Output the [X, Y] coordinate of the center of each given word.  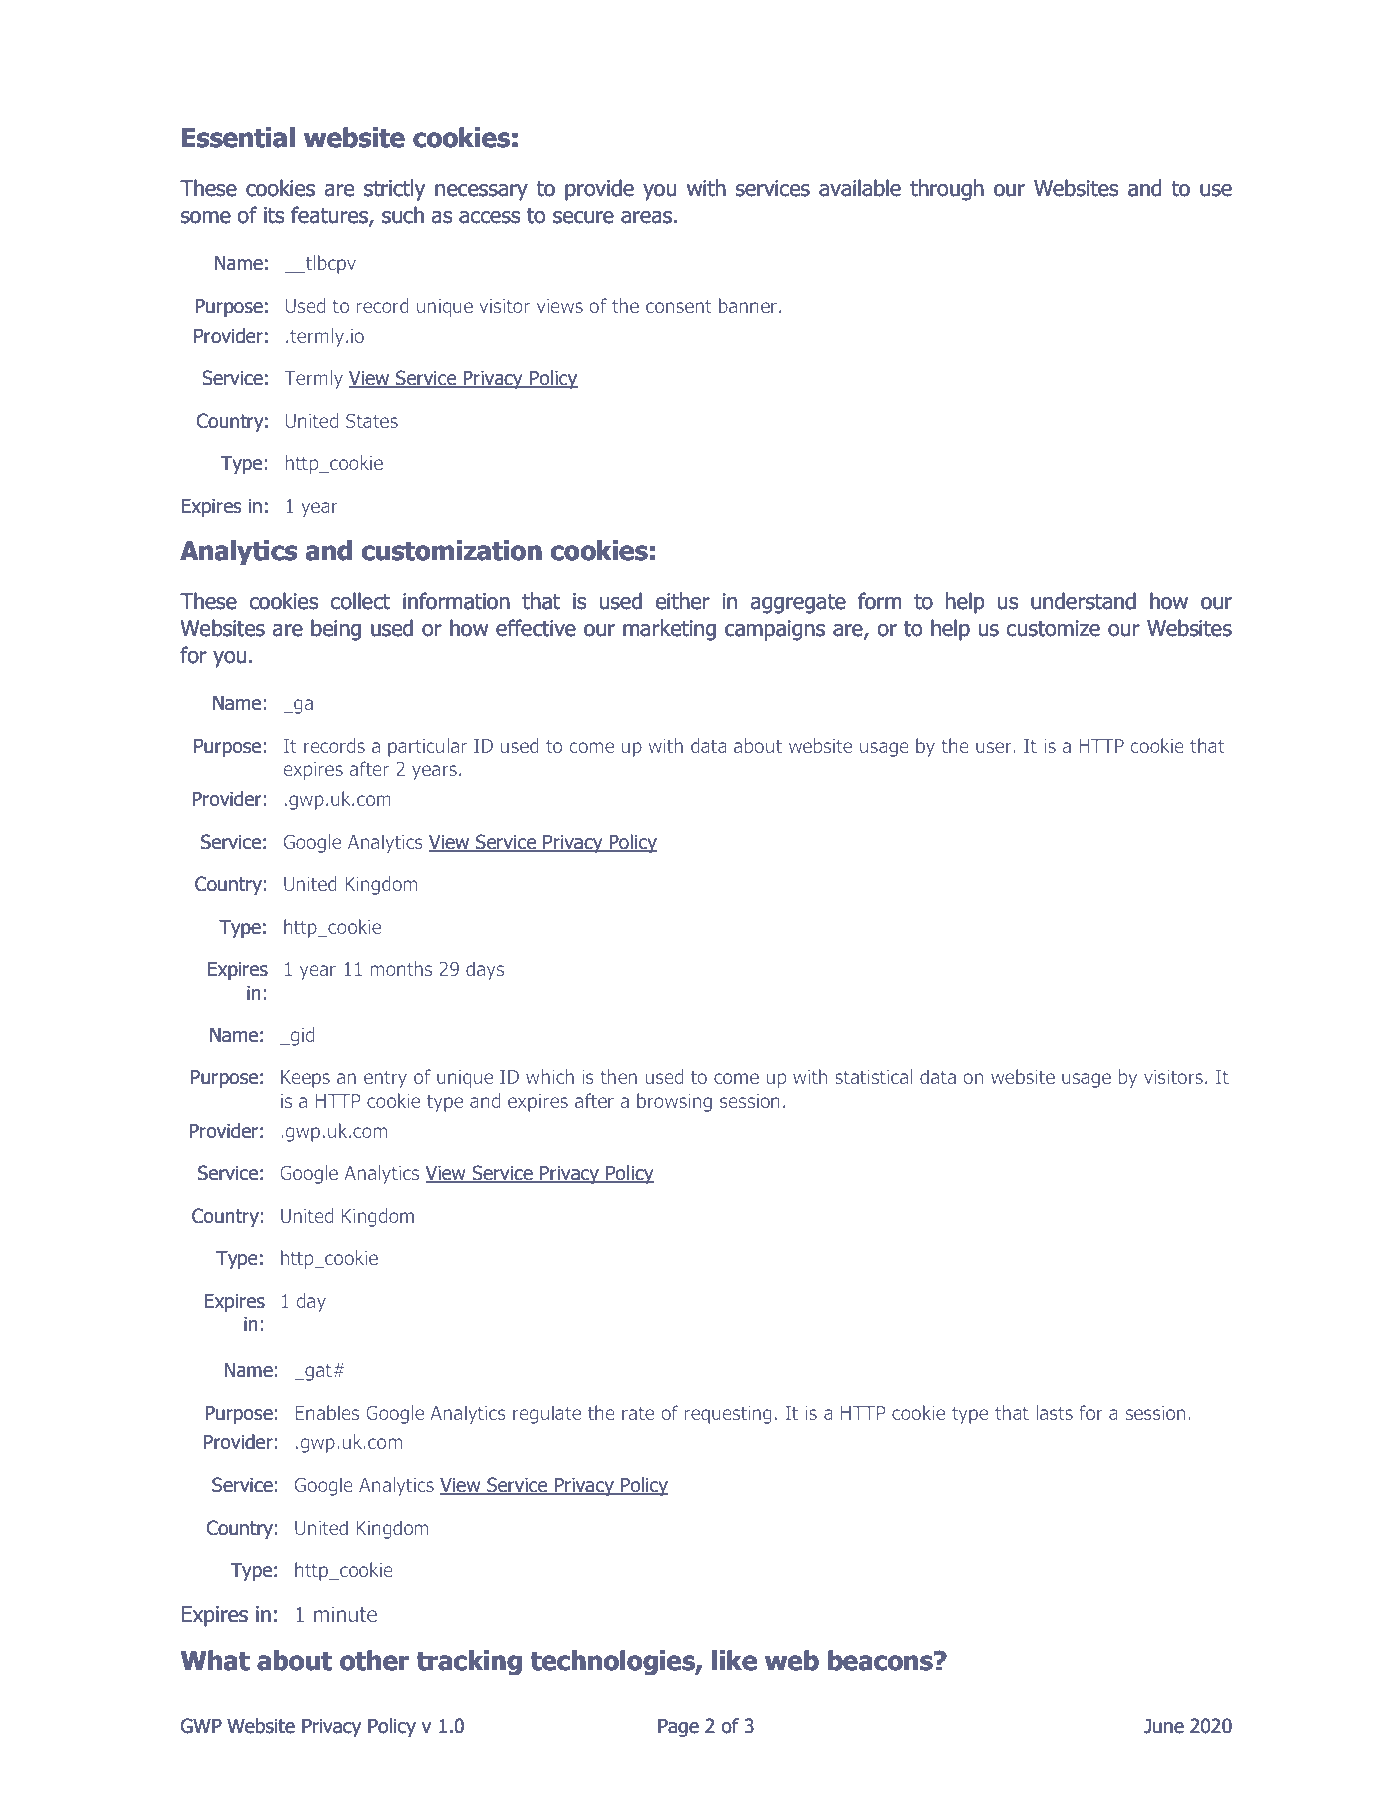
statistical [873, 1076]
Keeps [305, 1079]
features [330, 216]
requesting [728, 1415]
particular [427, 747]
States [372, 420]
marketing [669, 630]
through [947, 190]
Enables [327, 1412]
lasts [1054, 1412]
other [374, 1660]
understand [1083, 601]
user [995, 747]
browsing [674, 1102]
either [683, 601]
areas [646, 217]
